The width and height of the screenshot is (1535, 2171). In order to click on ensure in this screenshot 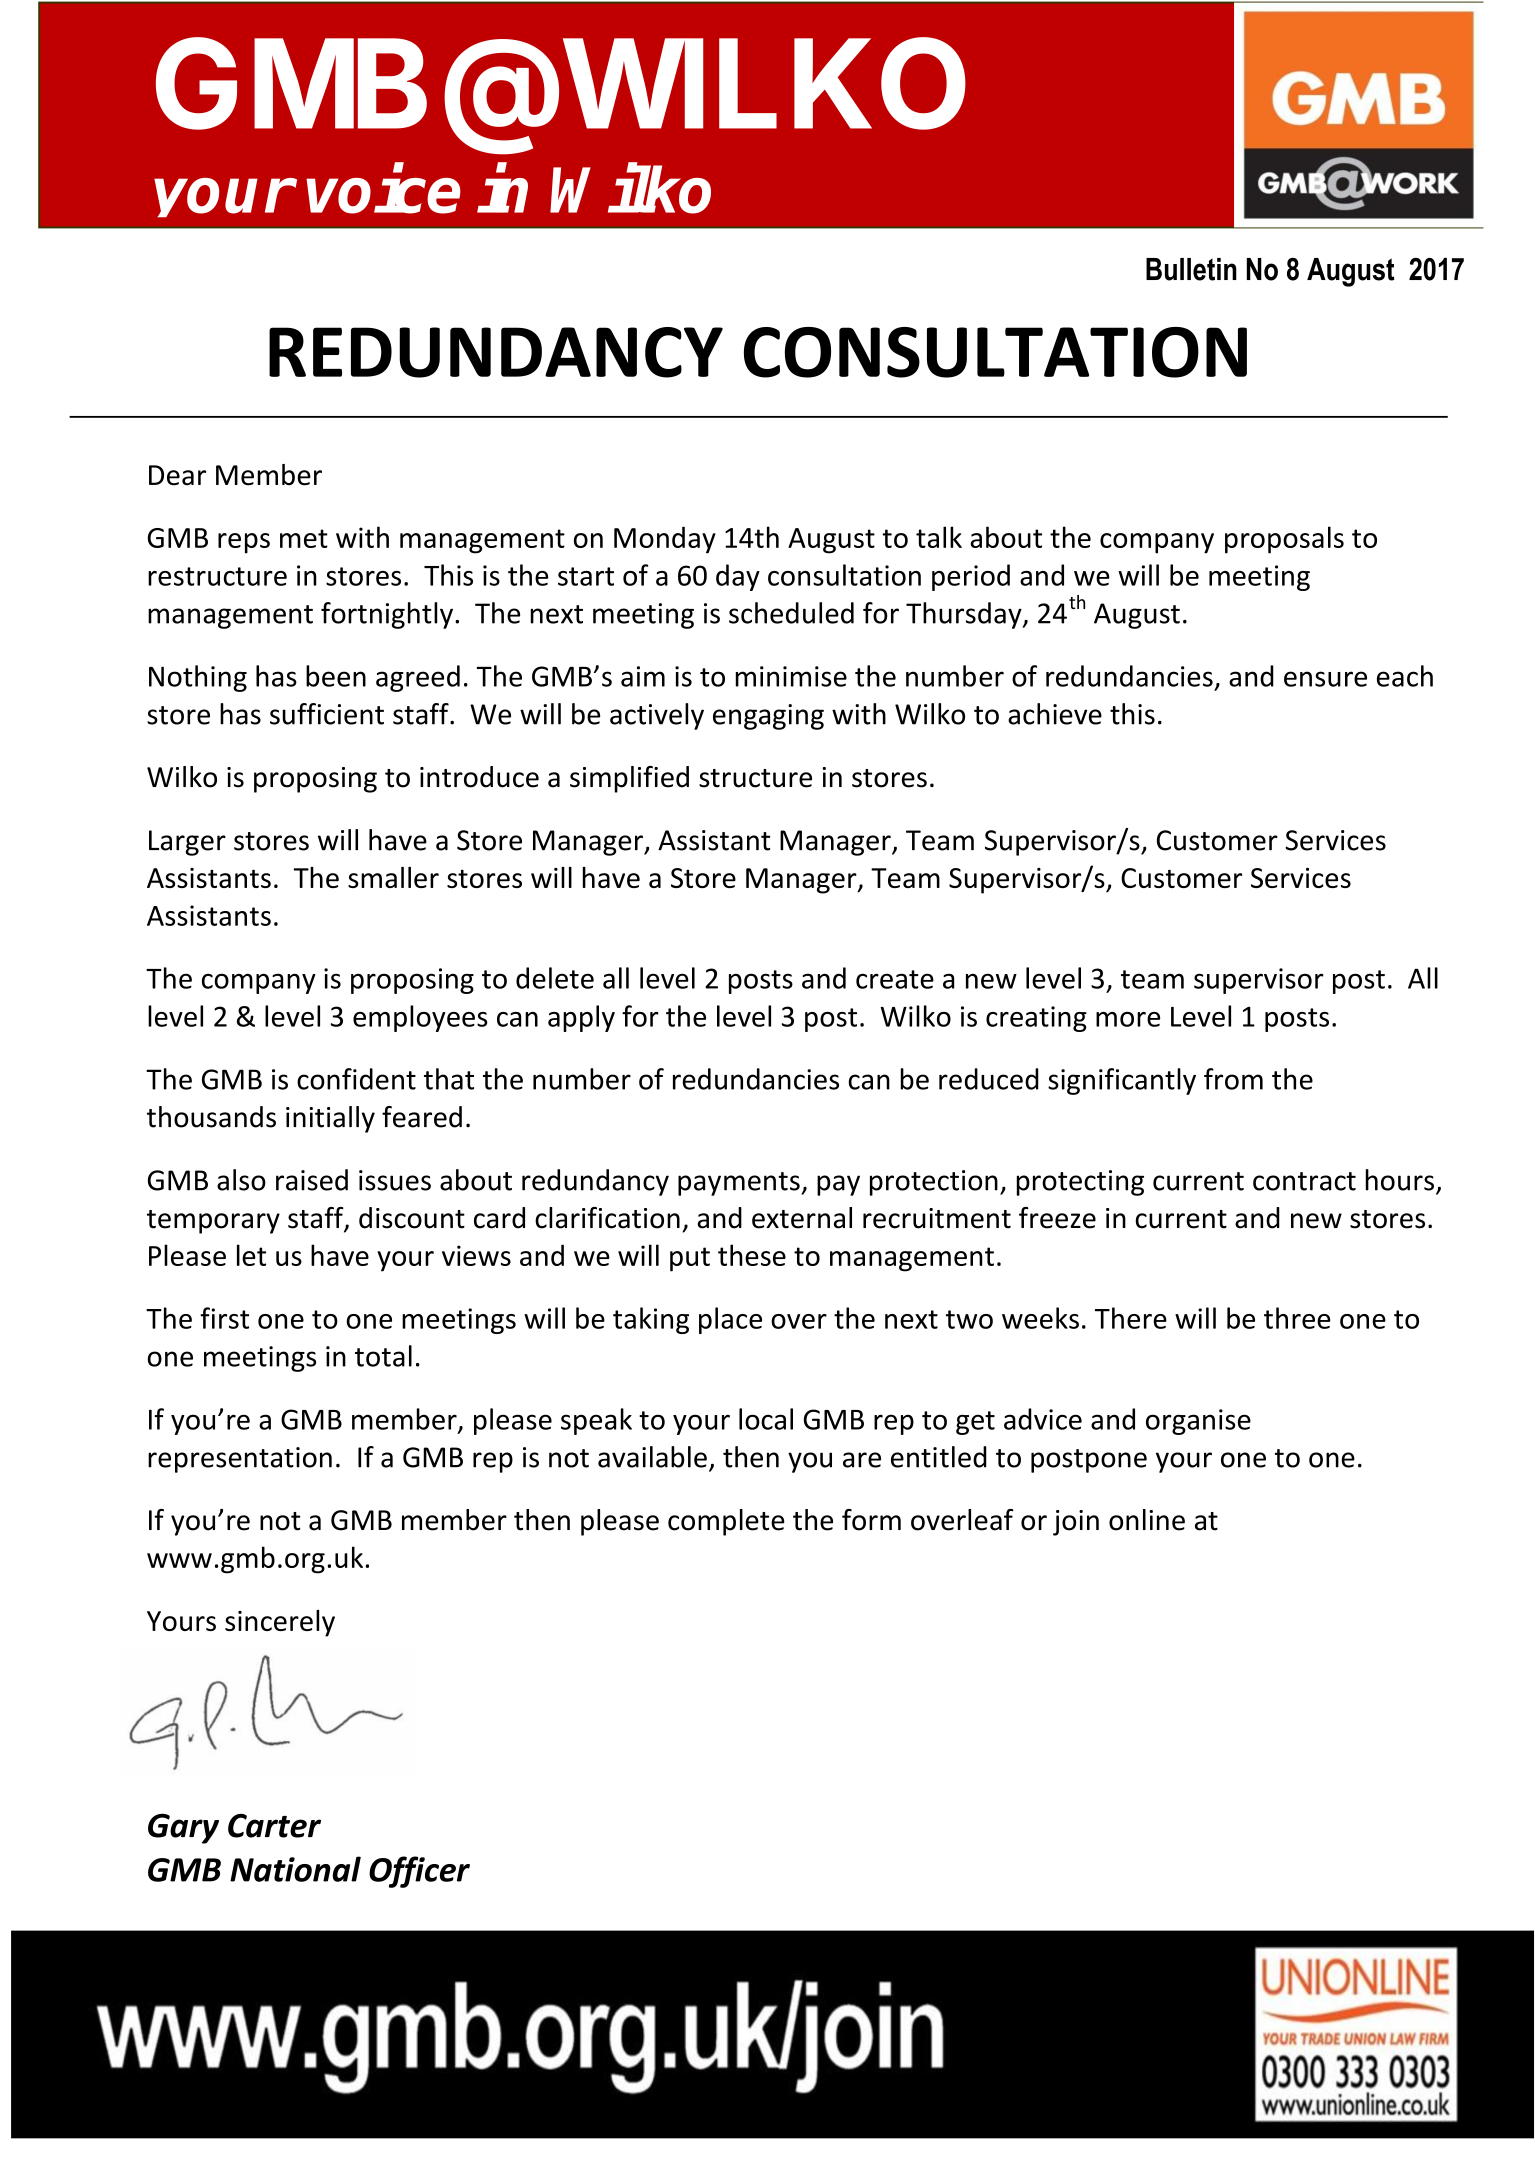, I will do `click(1325, 679)`.
